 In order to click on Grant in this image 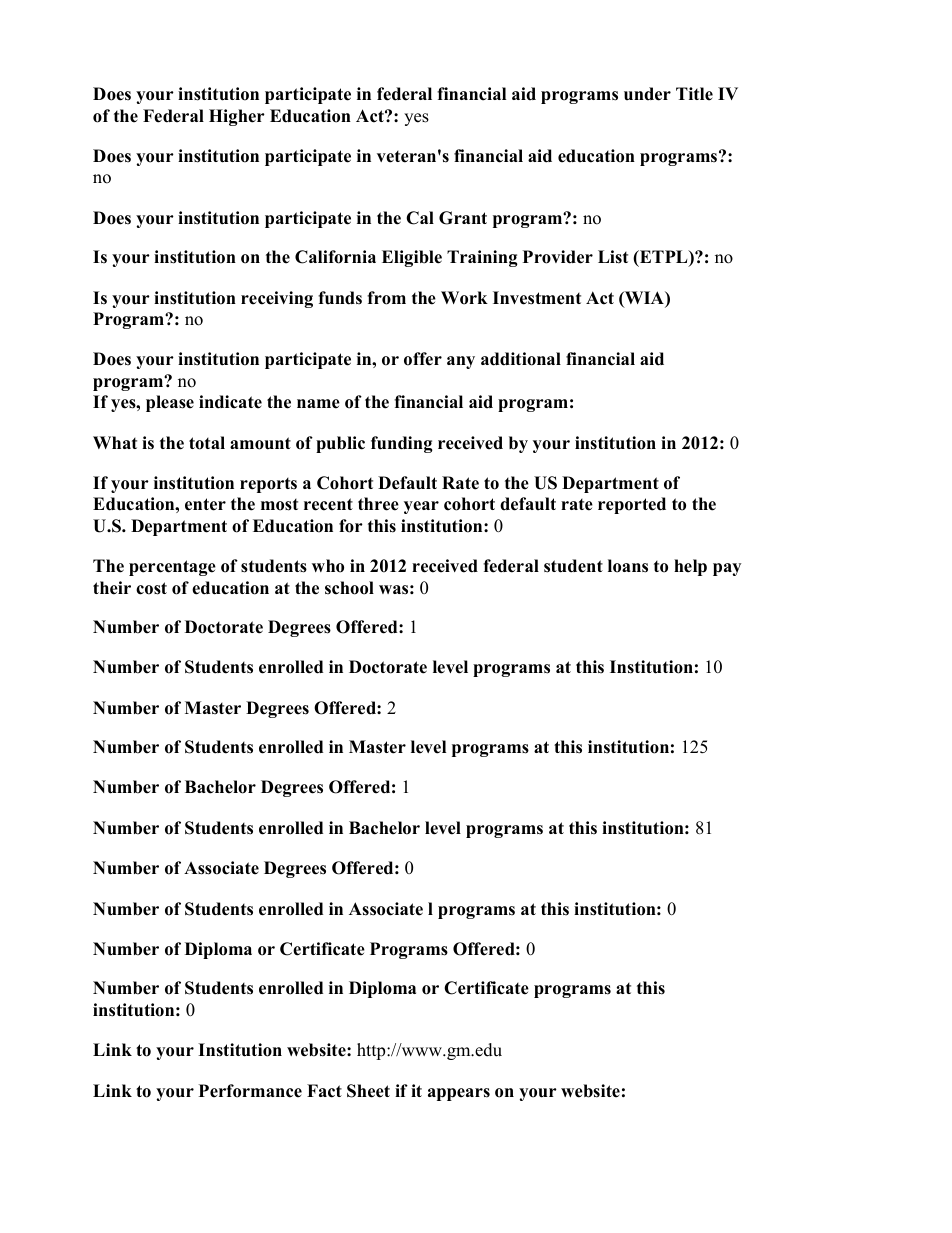, I will do `click(463, 218)`.
